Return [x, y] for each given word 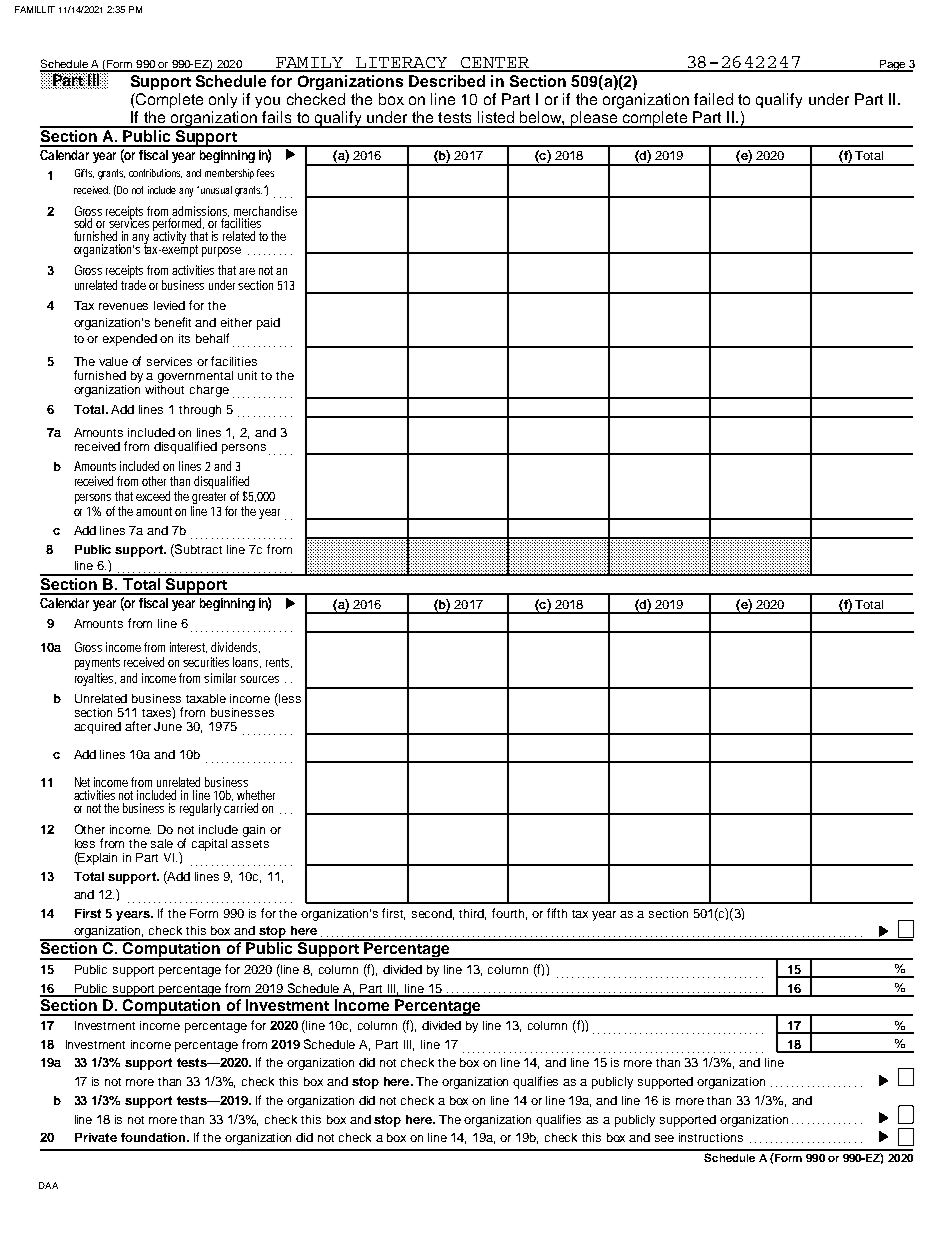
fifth [557, 913]
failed [713, 99]
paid [268, 324]
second [433, 914]
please [594, 119]
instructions [711, 1137]
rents [277, 662]
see [664, 1138]
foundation [154, 1137]
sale [162, 843]
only [223, 100]
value [113, 361]
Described [447, 81]
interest [188, 647]
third [472, 914]
